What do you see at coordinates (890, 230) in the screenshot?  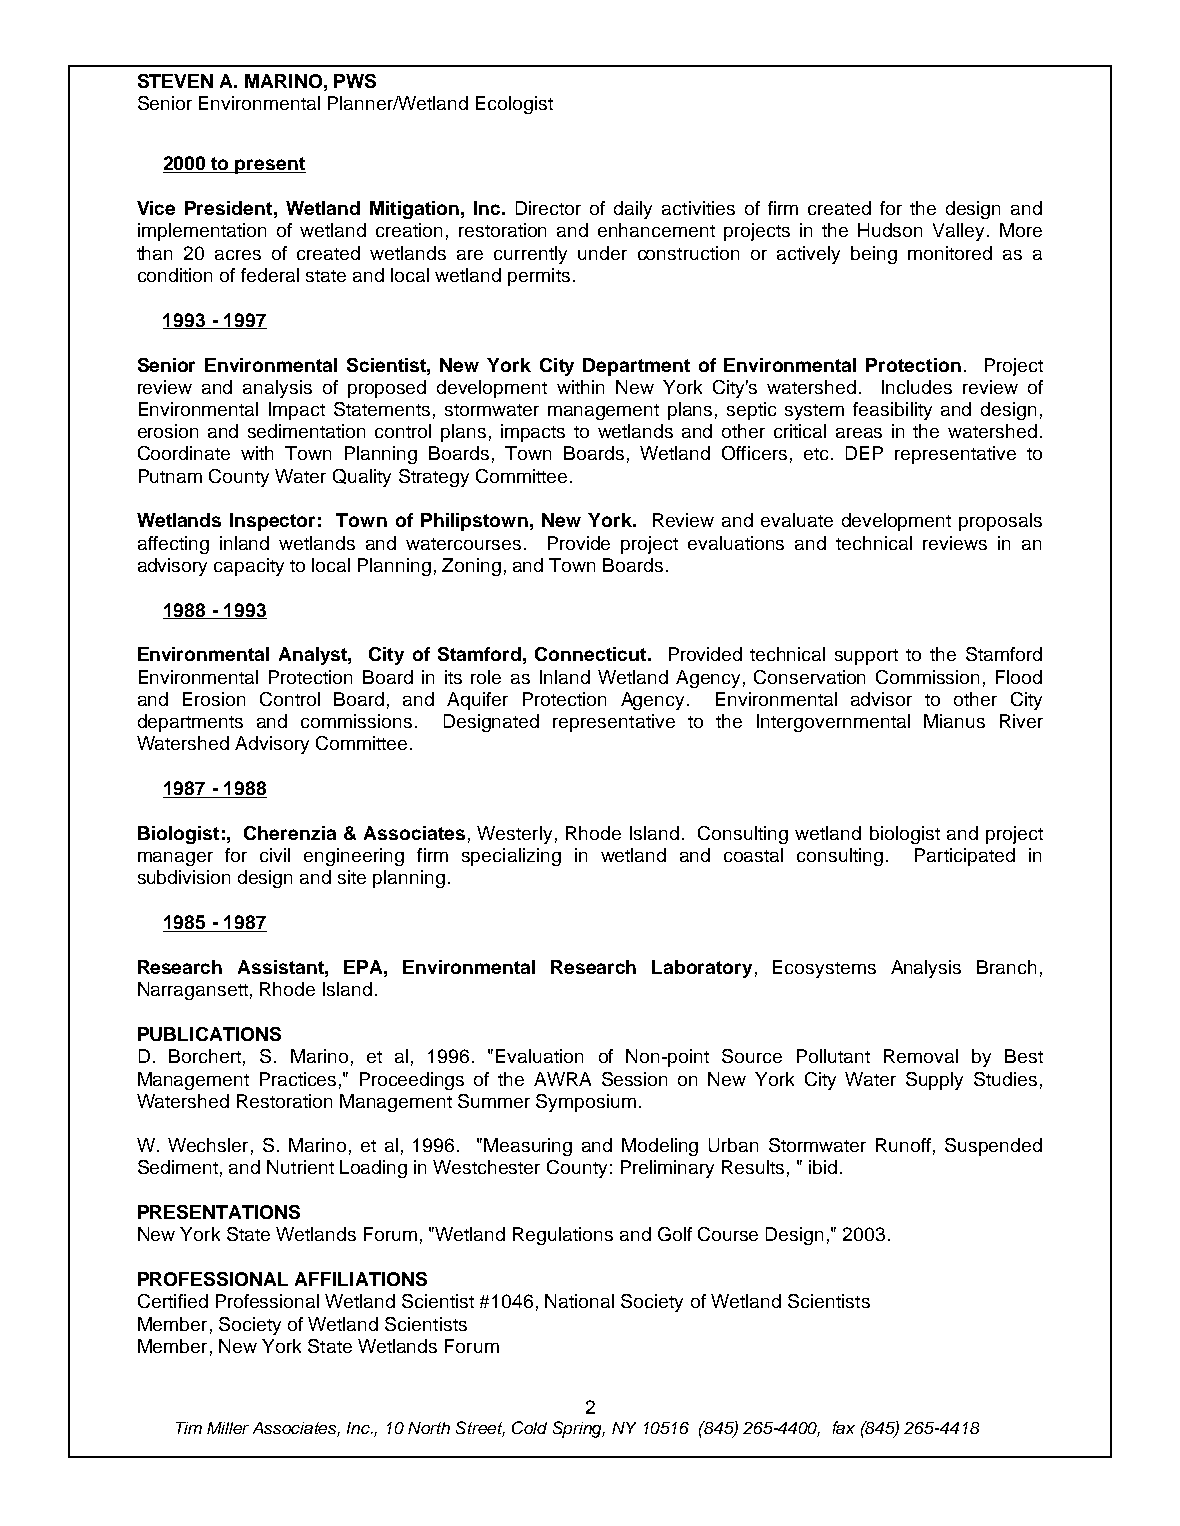 I see `Hudson` at bounding box center [890, 230].
